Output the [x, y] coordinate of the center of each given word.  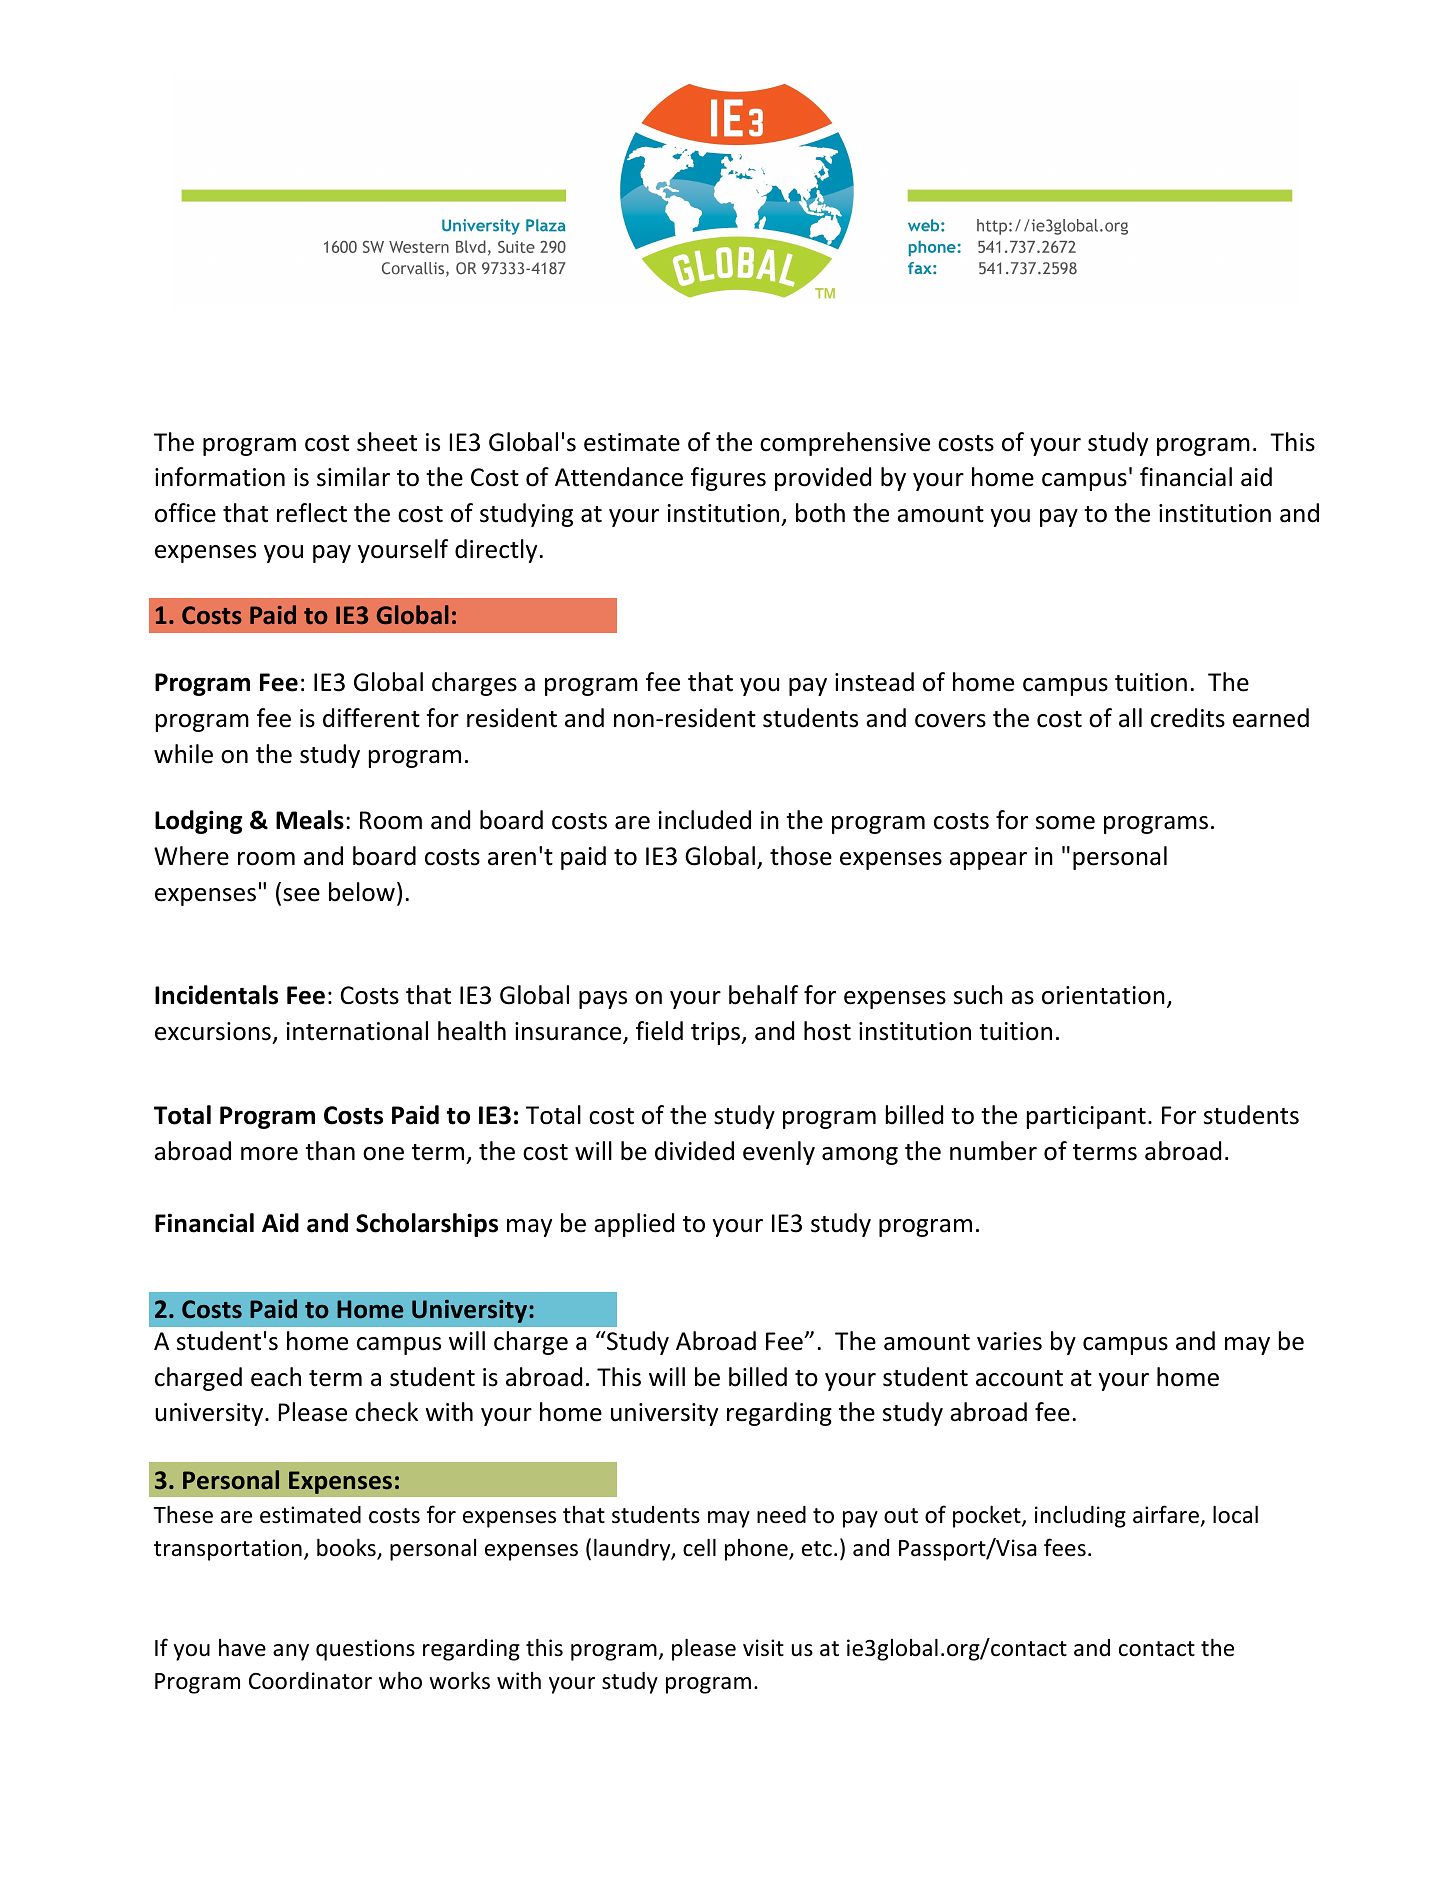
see [301, 895]
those [801, 856]
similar [353, 477]
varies [1009, 1341]
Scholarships [427, 1225]
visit [763, 1648]
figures [728, 479]
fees [1065, 1547]
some [1065, 823]
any [291, 1652]
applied [634, 1225]
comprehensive [845, 444]
